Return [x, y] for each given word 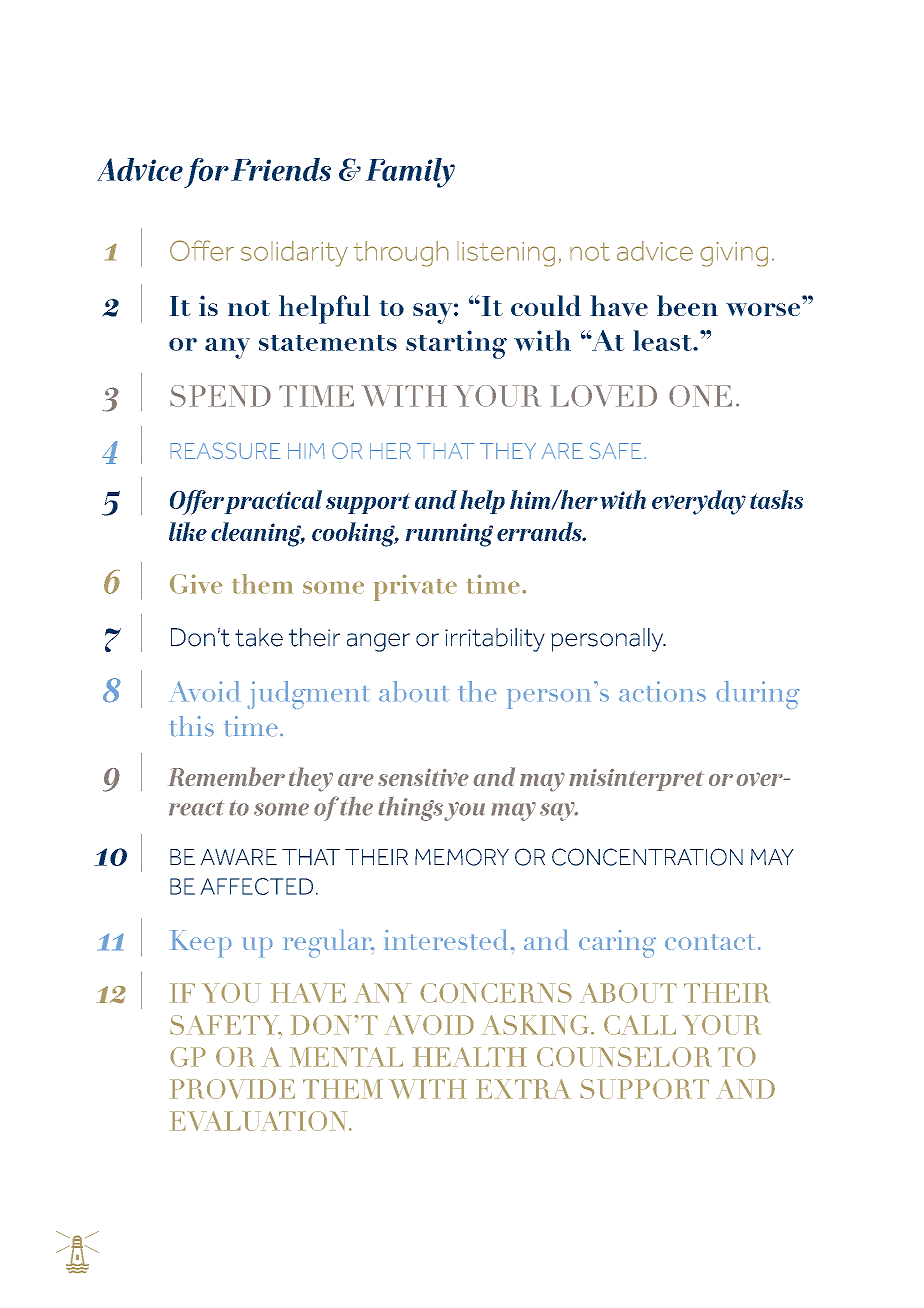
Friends [281, 169]
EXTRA [523, 1089]
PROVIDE [232, 1089]
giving [734, 254]
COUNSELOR [624, 1057]
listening [506, 254]
